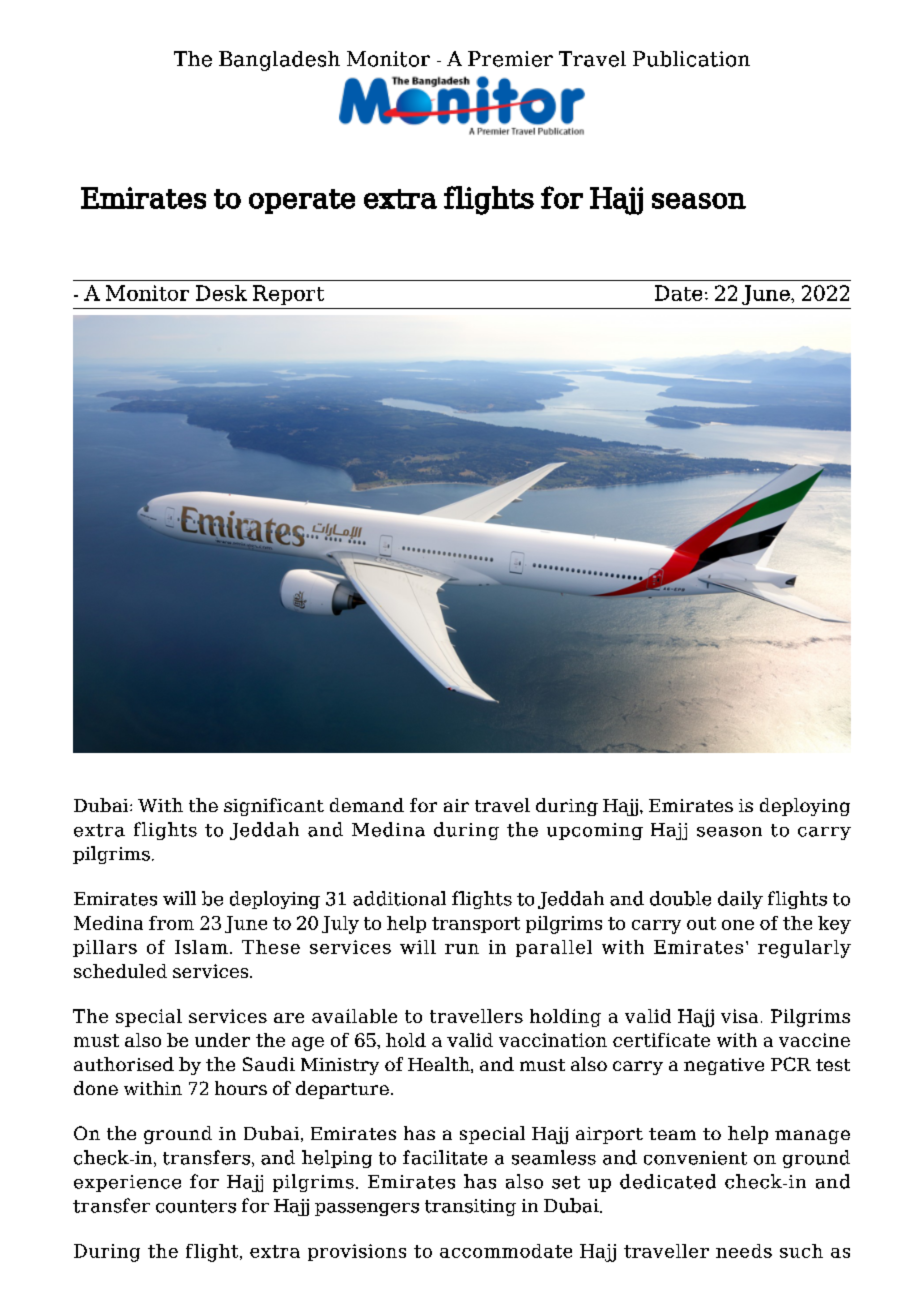  Describe the element at coordinates (221, 293) in the screenshot. I see `Desk` at that location.
